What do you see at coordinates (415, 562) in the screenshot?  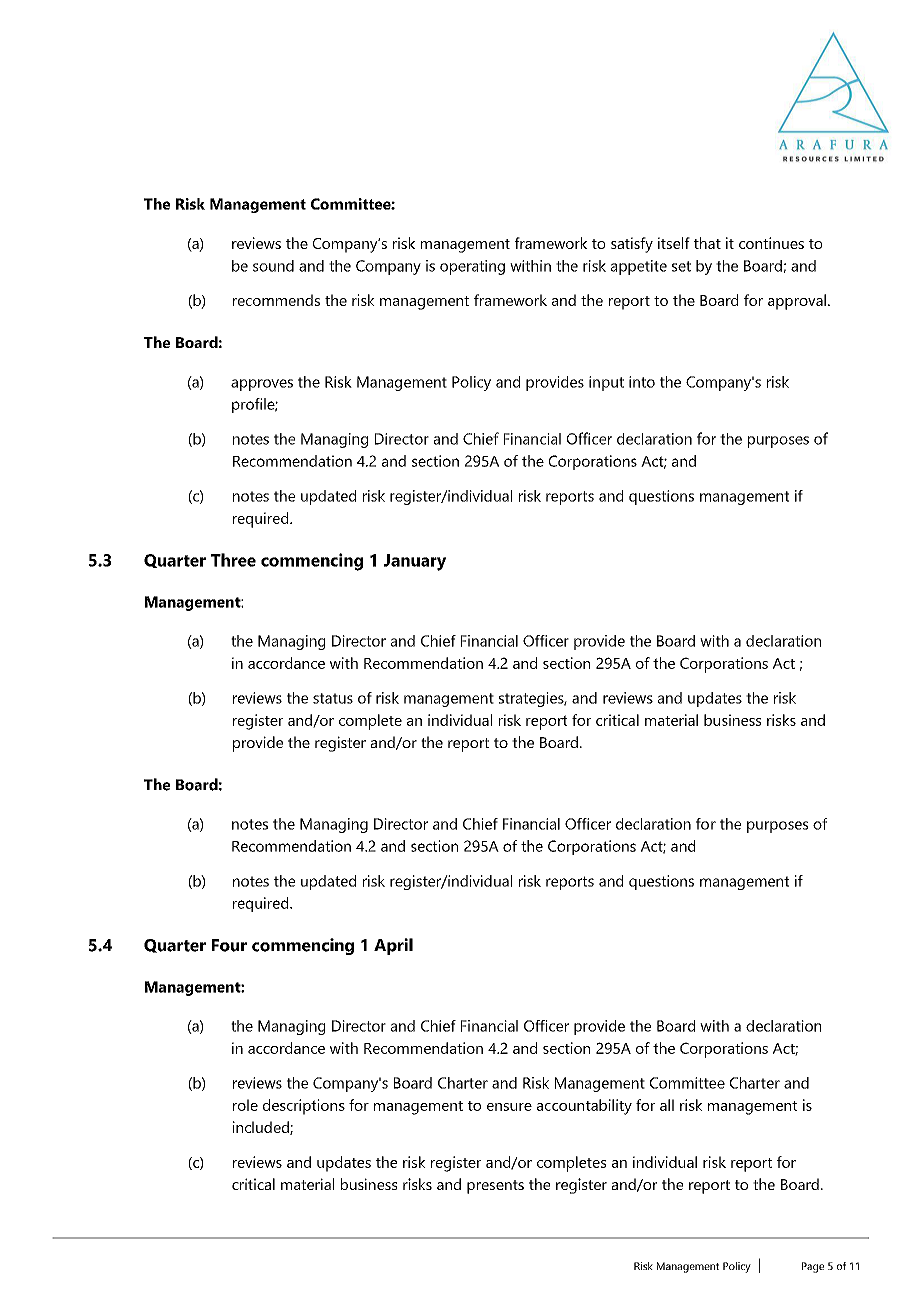 I see `January` at bounding box center [415, 562].
